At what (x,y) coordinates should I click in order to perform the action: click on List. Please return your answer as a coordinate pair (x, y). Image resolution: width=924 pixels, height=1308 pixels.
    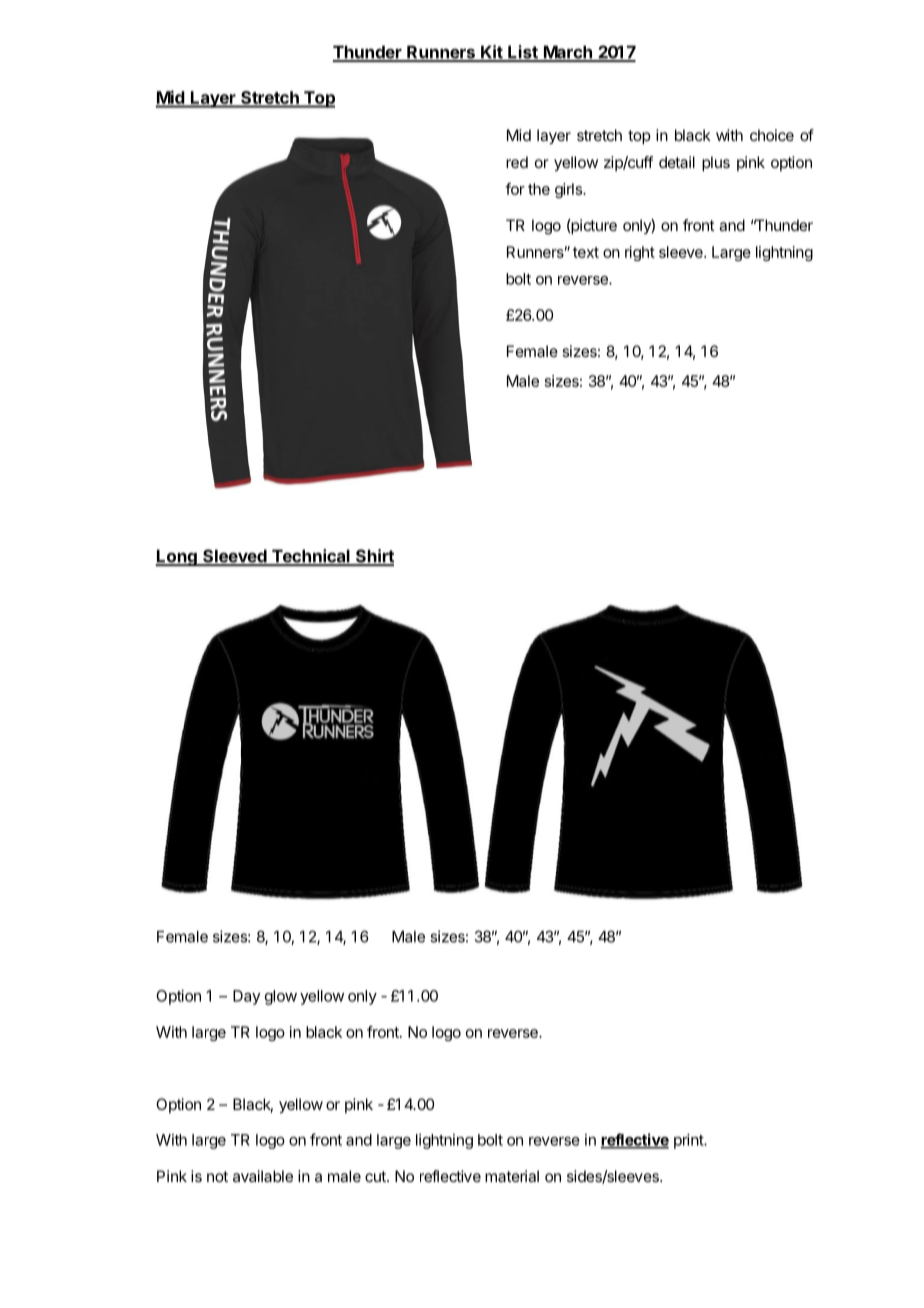
    Looking at the image, I should click on (523, 53).
